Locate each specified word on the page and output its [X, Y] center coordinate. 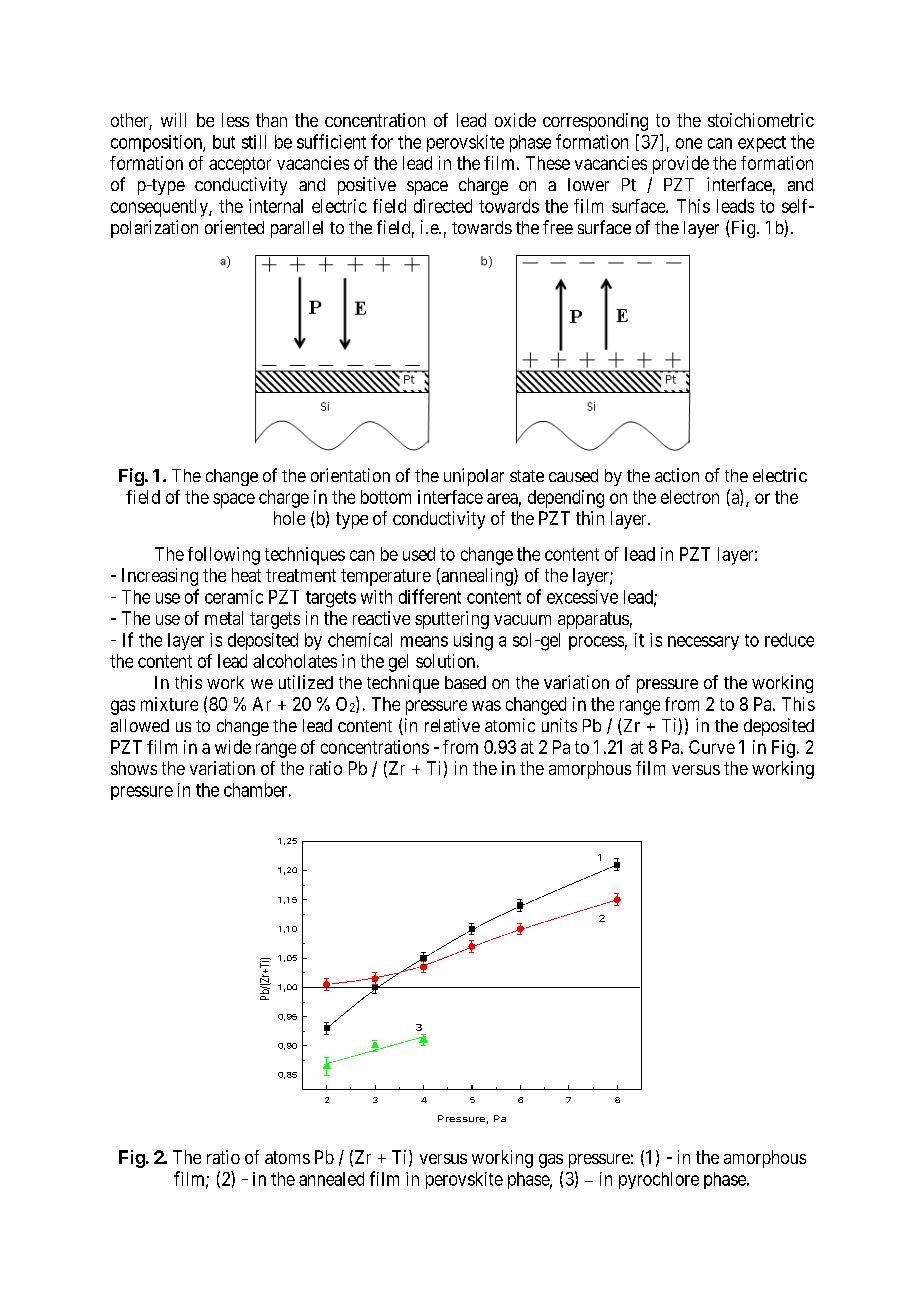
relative [452, 725]
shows [134, 768]
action [677, 475]
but [224, 142]
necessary [703, 643]
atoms [287, 1157]
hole [289, 518]
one [689, 143]
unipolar [474, 477]
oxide [515, 120]
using [473, 642]
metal [224, 618]
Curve [712, 747]
